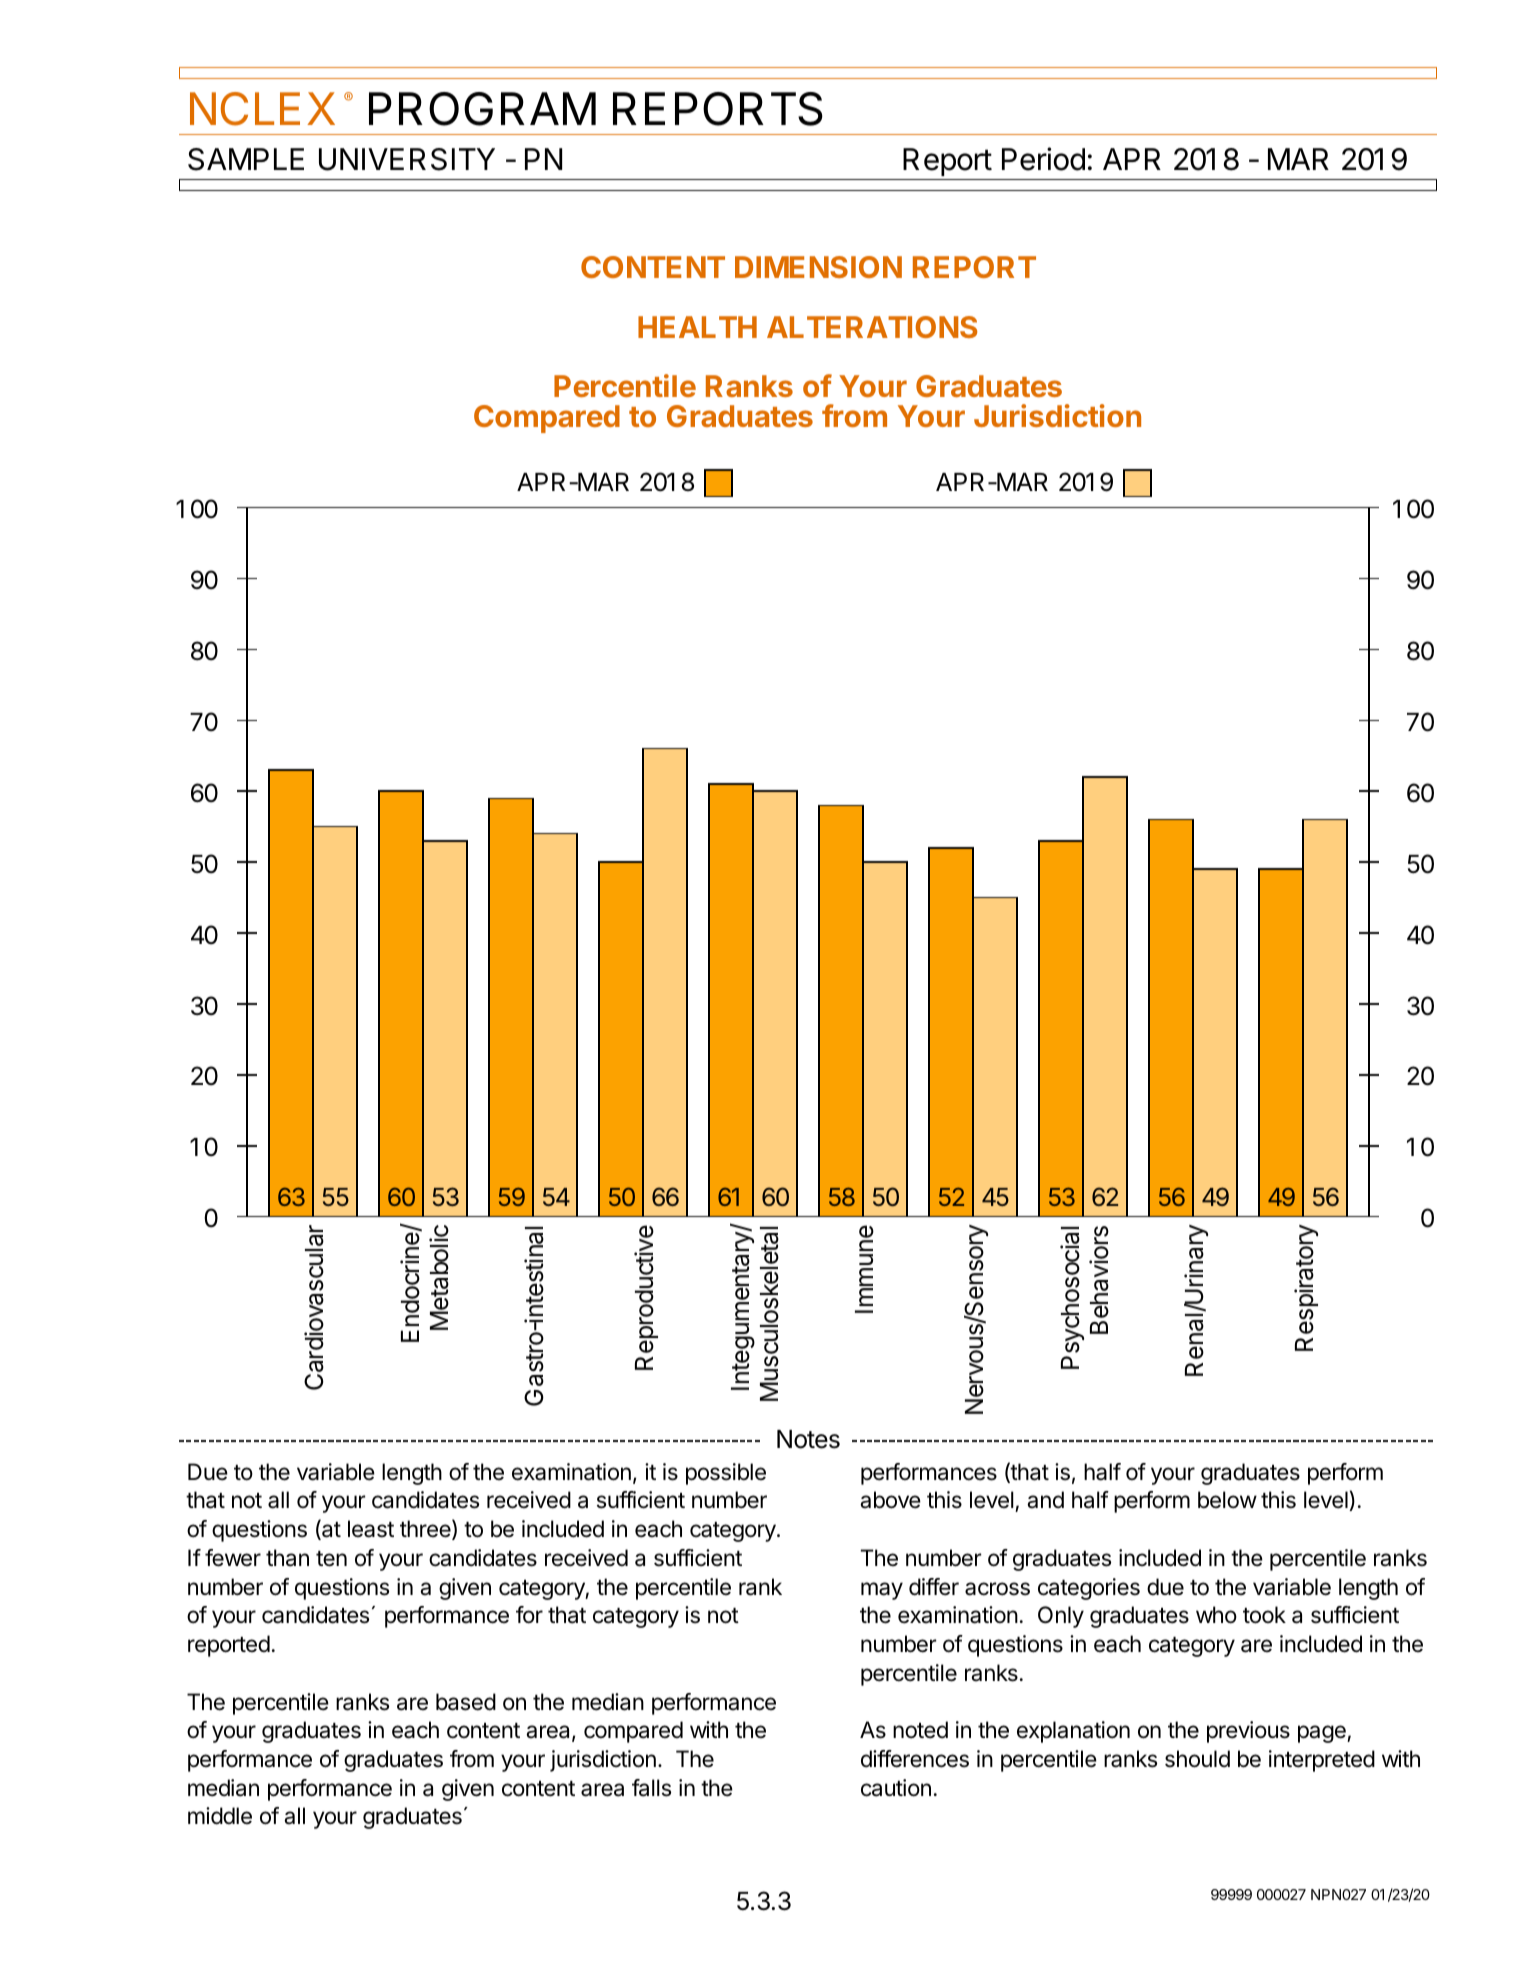  I want to click on Period, so click(1043, 159).
